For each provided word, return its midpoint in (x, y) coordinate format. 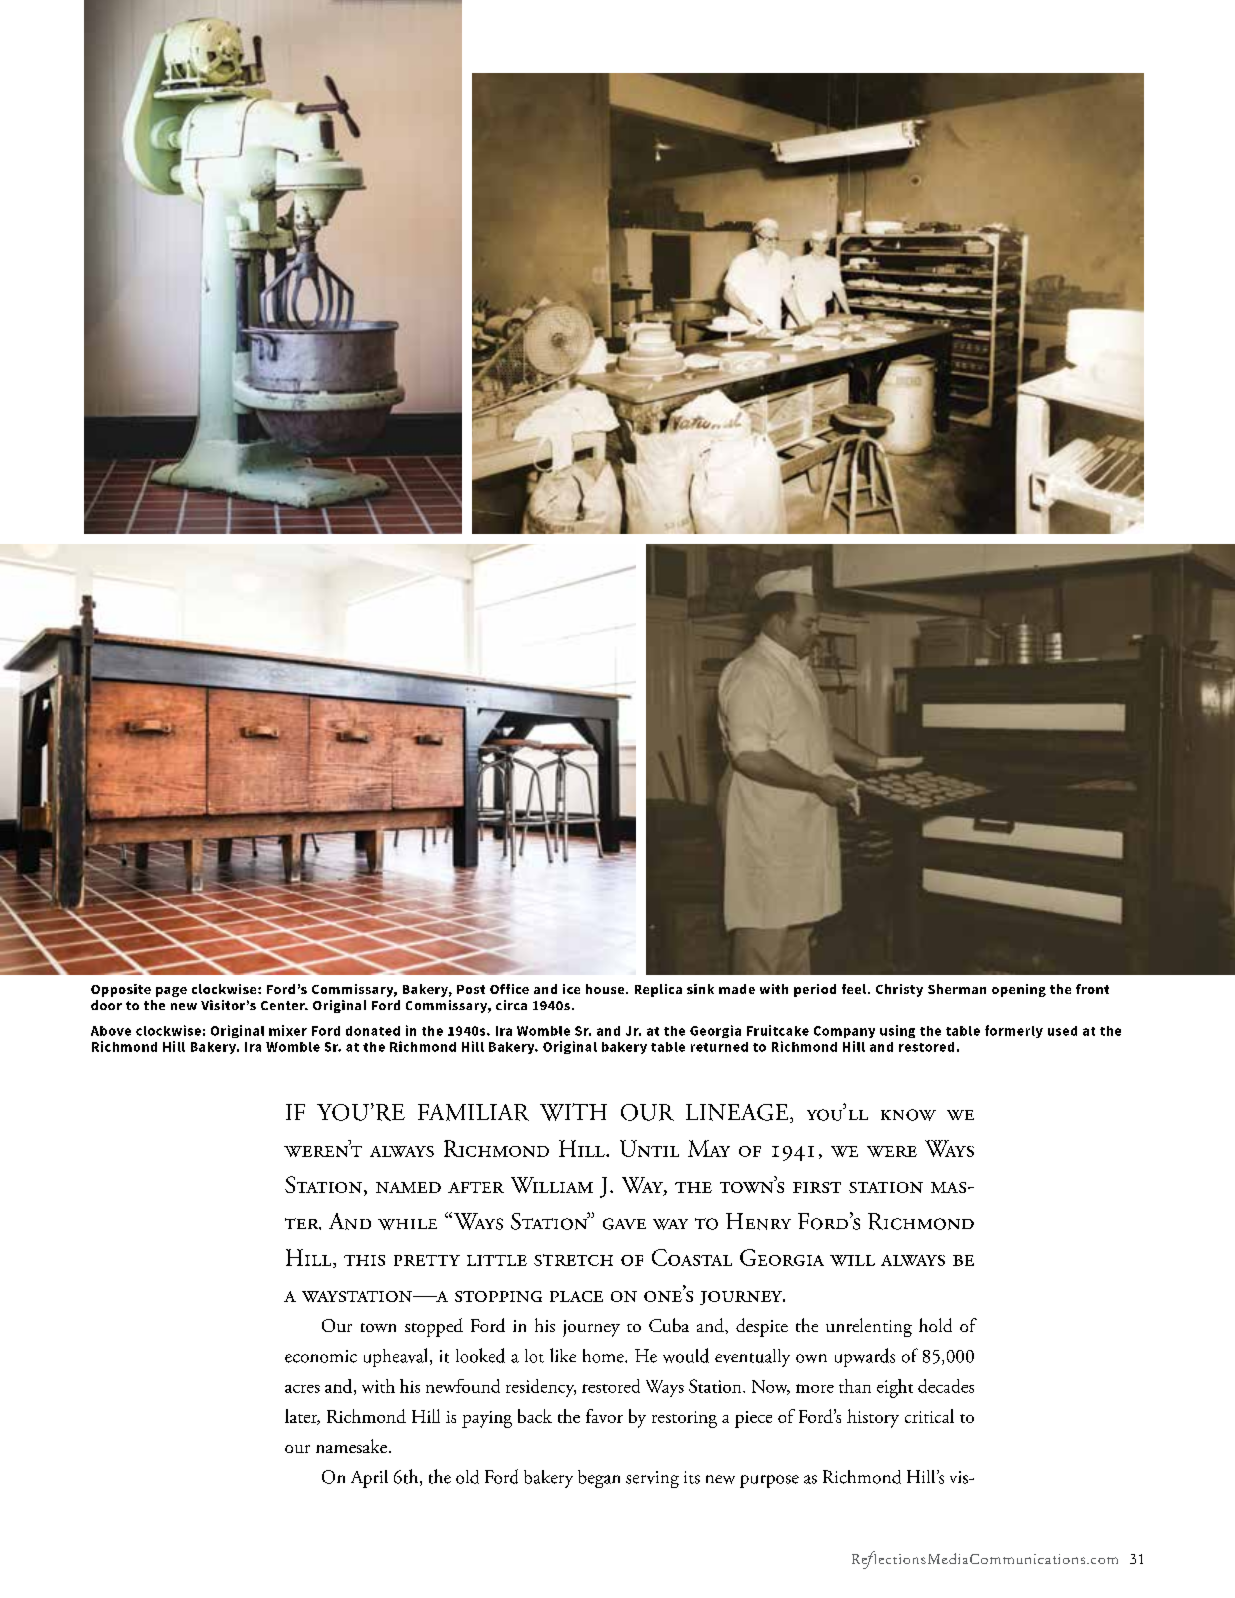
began (599, 1479)
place (576, 1296)
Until (649, 1148)
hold (935, 1325)
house (606, 989)
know (908, 1115)
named (408, 1187)
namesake (351, 1446)
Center (284, 1005)
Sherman (957, 989)
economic (321, 1356)
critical (929, 1416)
